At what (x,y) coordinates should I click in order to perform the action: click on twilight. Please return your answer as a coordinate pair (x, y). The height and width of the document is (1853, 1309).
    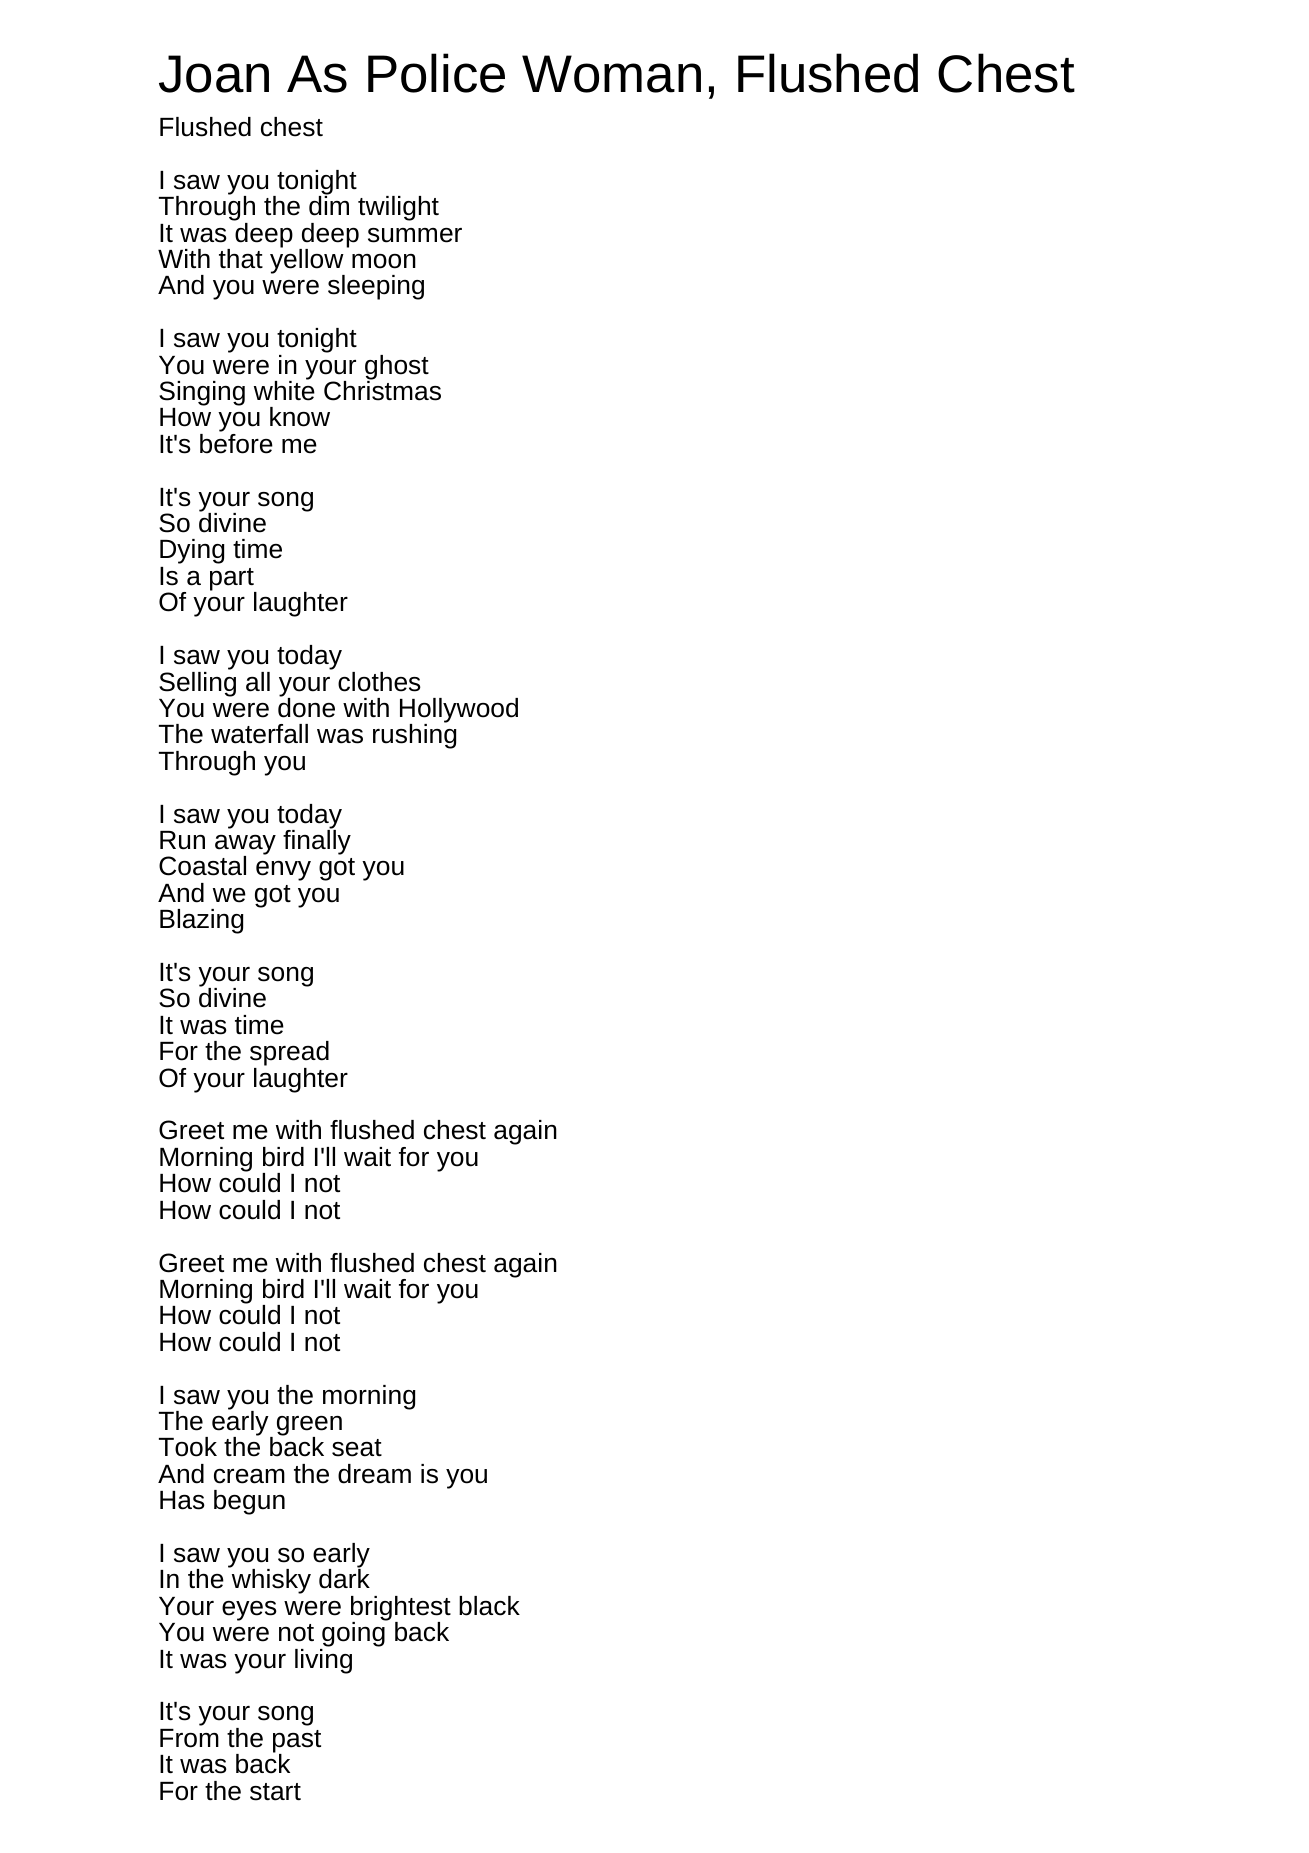
    Looking at the image, I should click on (398, 208).
